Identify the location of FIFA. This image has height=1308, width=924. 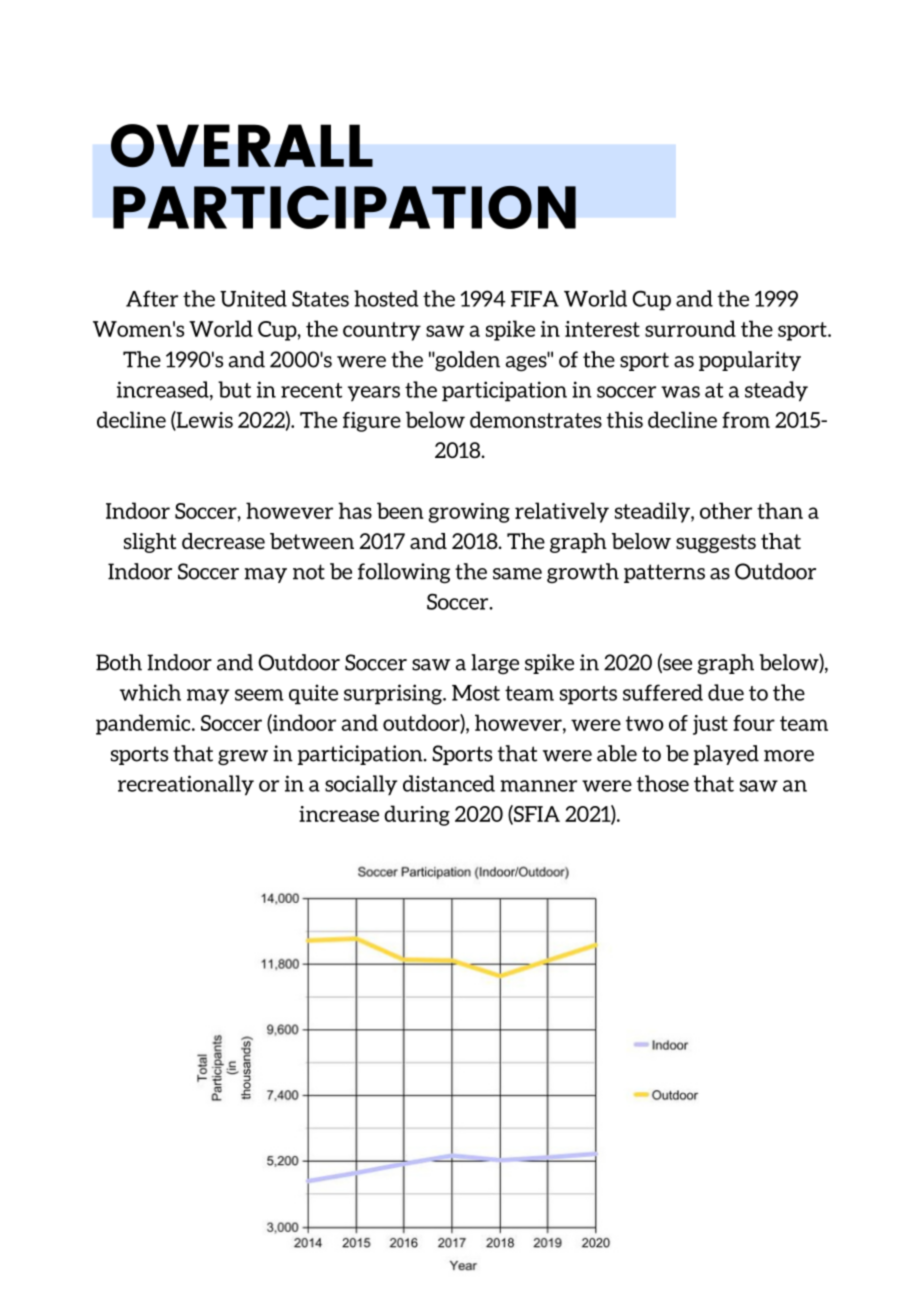
(535, 299).
